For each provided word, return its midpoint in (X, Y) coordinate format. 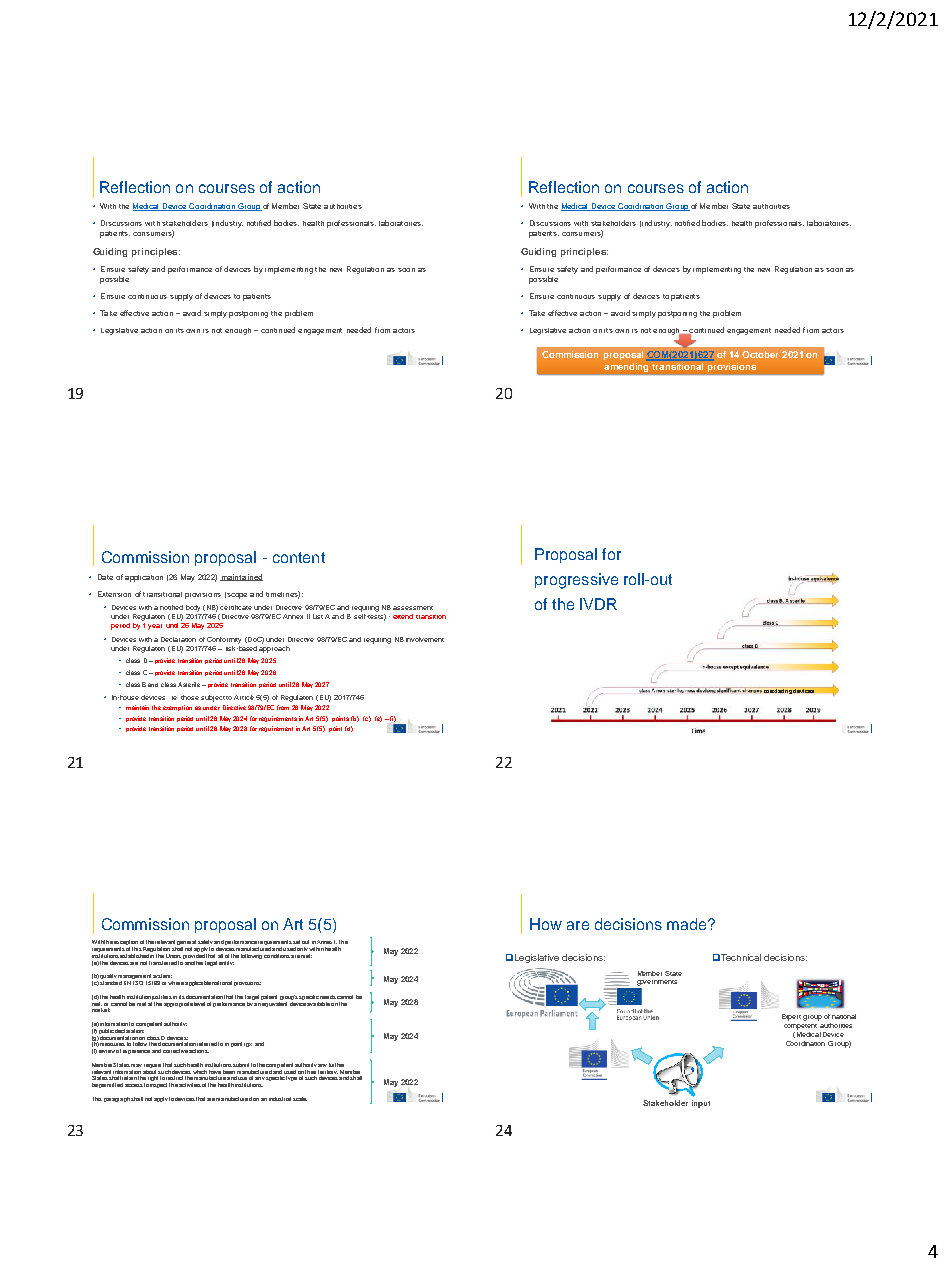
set (296, 942)
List (318, 616)
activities (190, 1085)
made (688, 924)
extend (403, 616)
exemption (177, 708)
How (546, 924)
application (144, 578)
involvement (425, 639)
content (299, 557)
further (336, 1065)
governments (657, 983)
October (760, 354)
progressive (576, 581)
